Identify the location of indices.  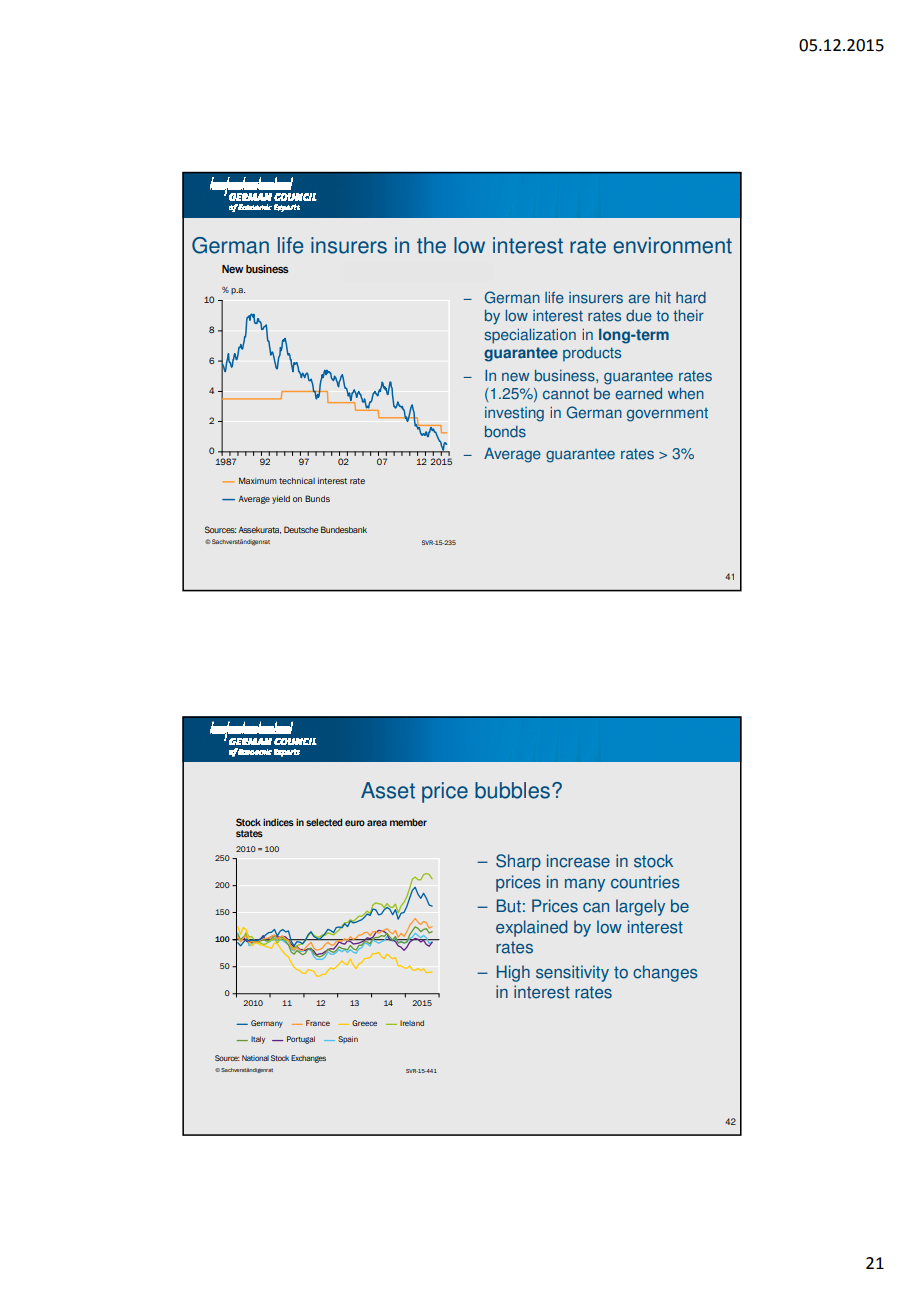
(278, 822).
